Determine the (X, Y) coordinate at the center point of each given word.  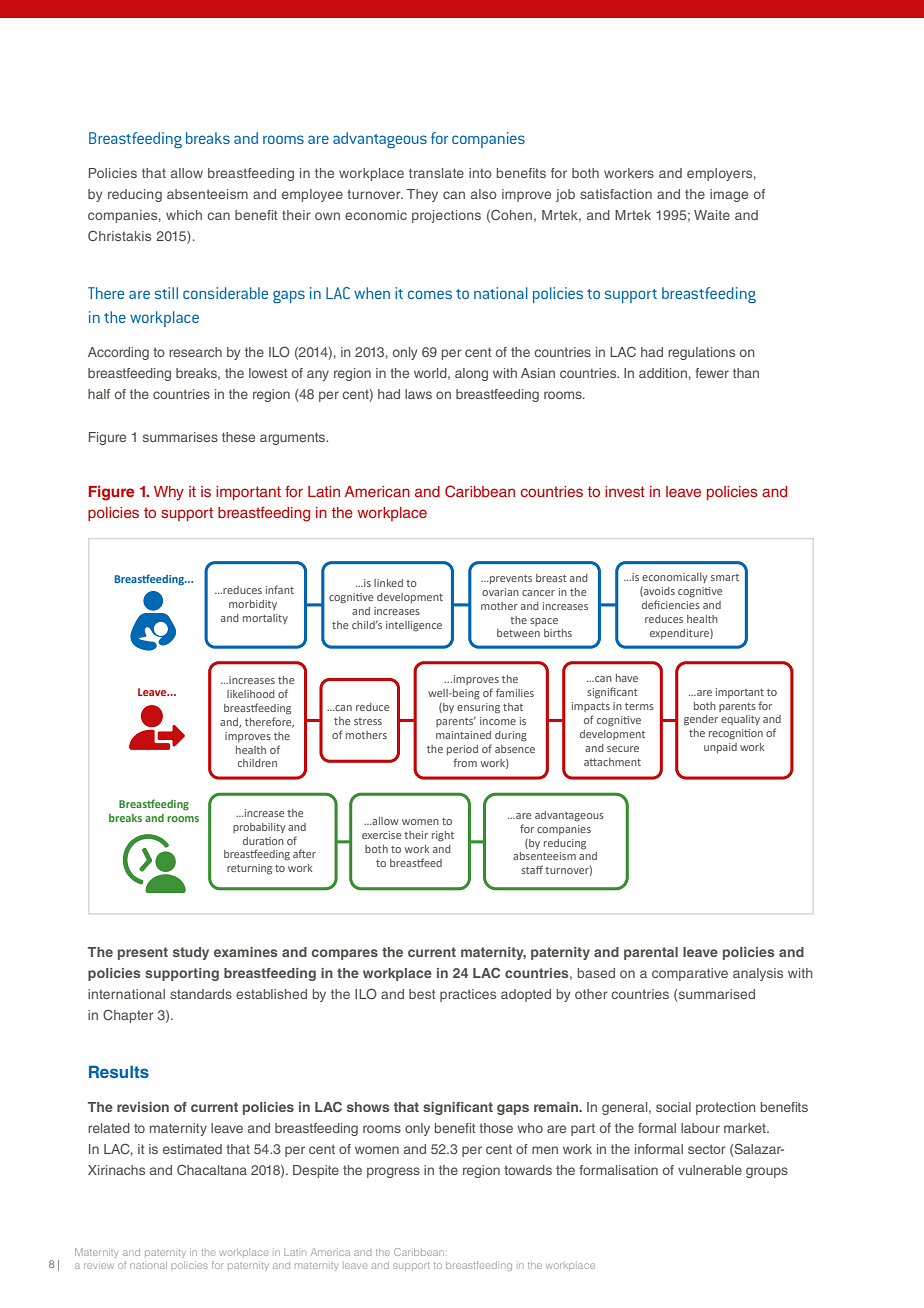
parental (651, 953)
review (99, 1265)
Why (169, 493)
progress (393, 1172)
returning (249, 869)
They (422, 195)
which (184, 215)
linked (388, 583)
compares (345, 954)
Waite (712, 215)
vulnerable (710, 1170)
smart (725, 577)
